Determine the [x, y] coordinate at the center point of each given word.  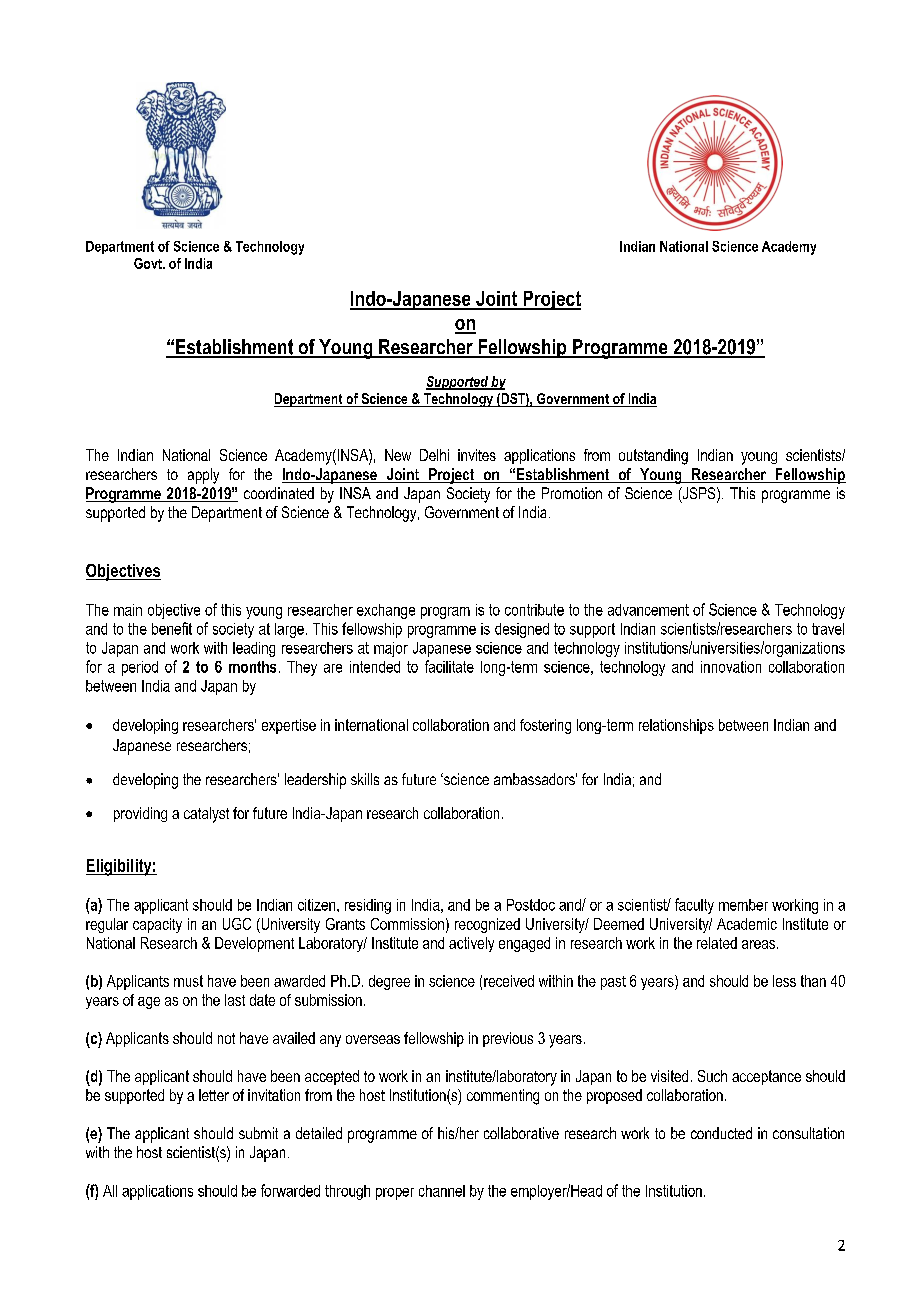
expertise [289, 726]
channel [442, 1191]
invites [477, 455]
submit [258, 1133]
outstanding [653, 457]
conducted [721, 1133]
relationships [676, 726]
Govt [149, 263]
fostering [545, 726]
